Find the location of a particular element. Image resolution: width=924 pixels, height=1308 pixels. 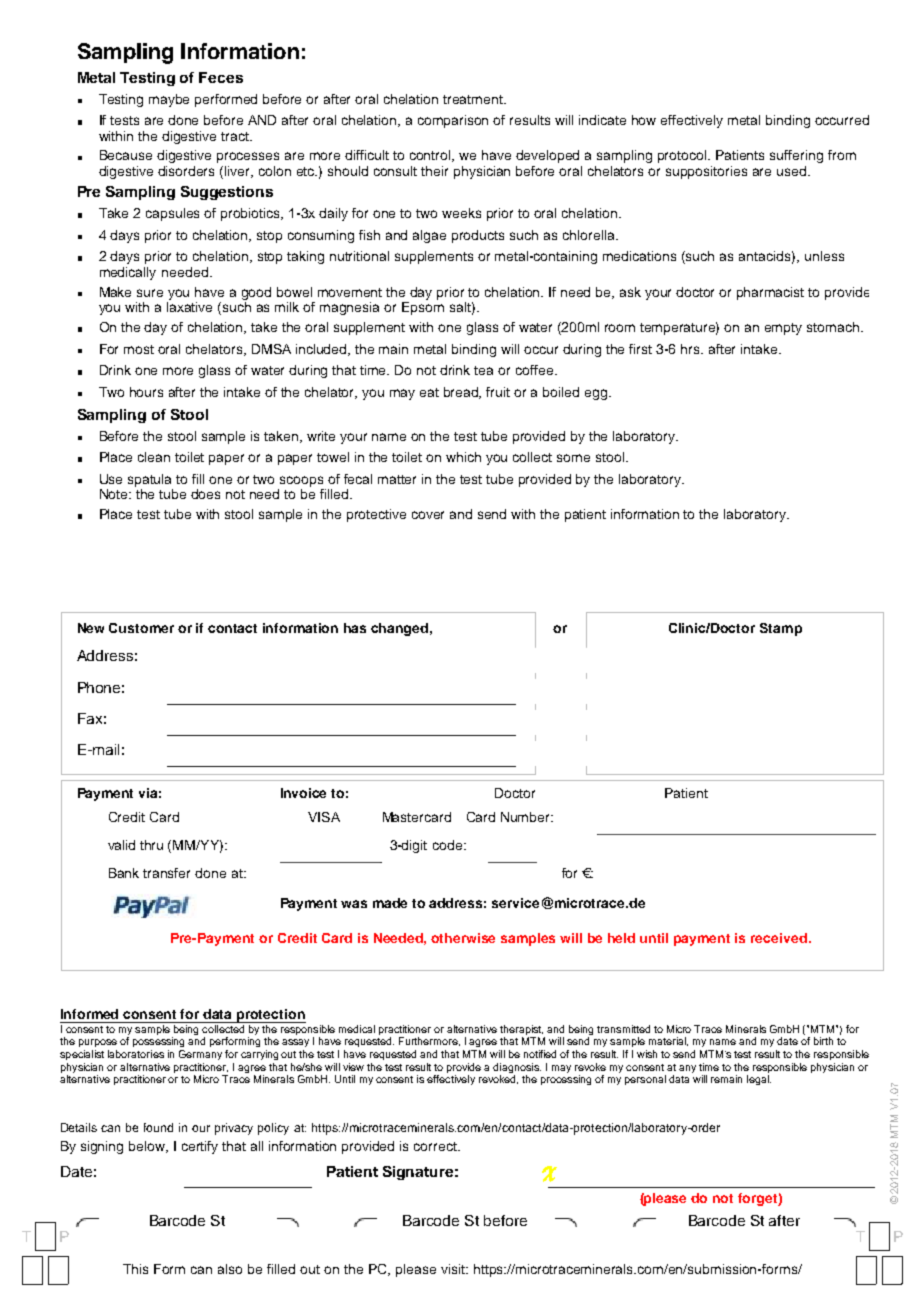

visit is located at coordinates (454, 1269).
